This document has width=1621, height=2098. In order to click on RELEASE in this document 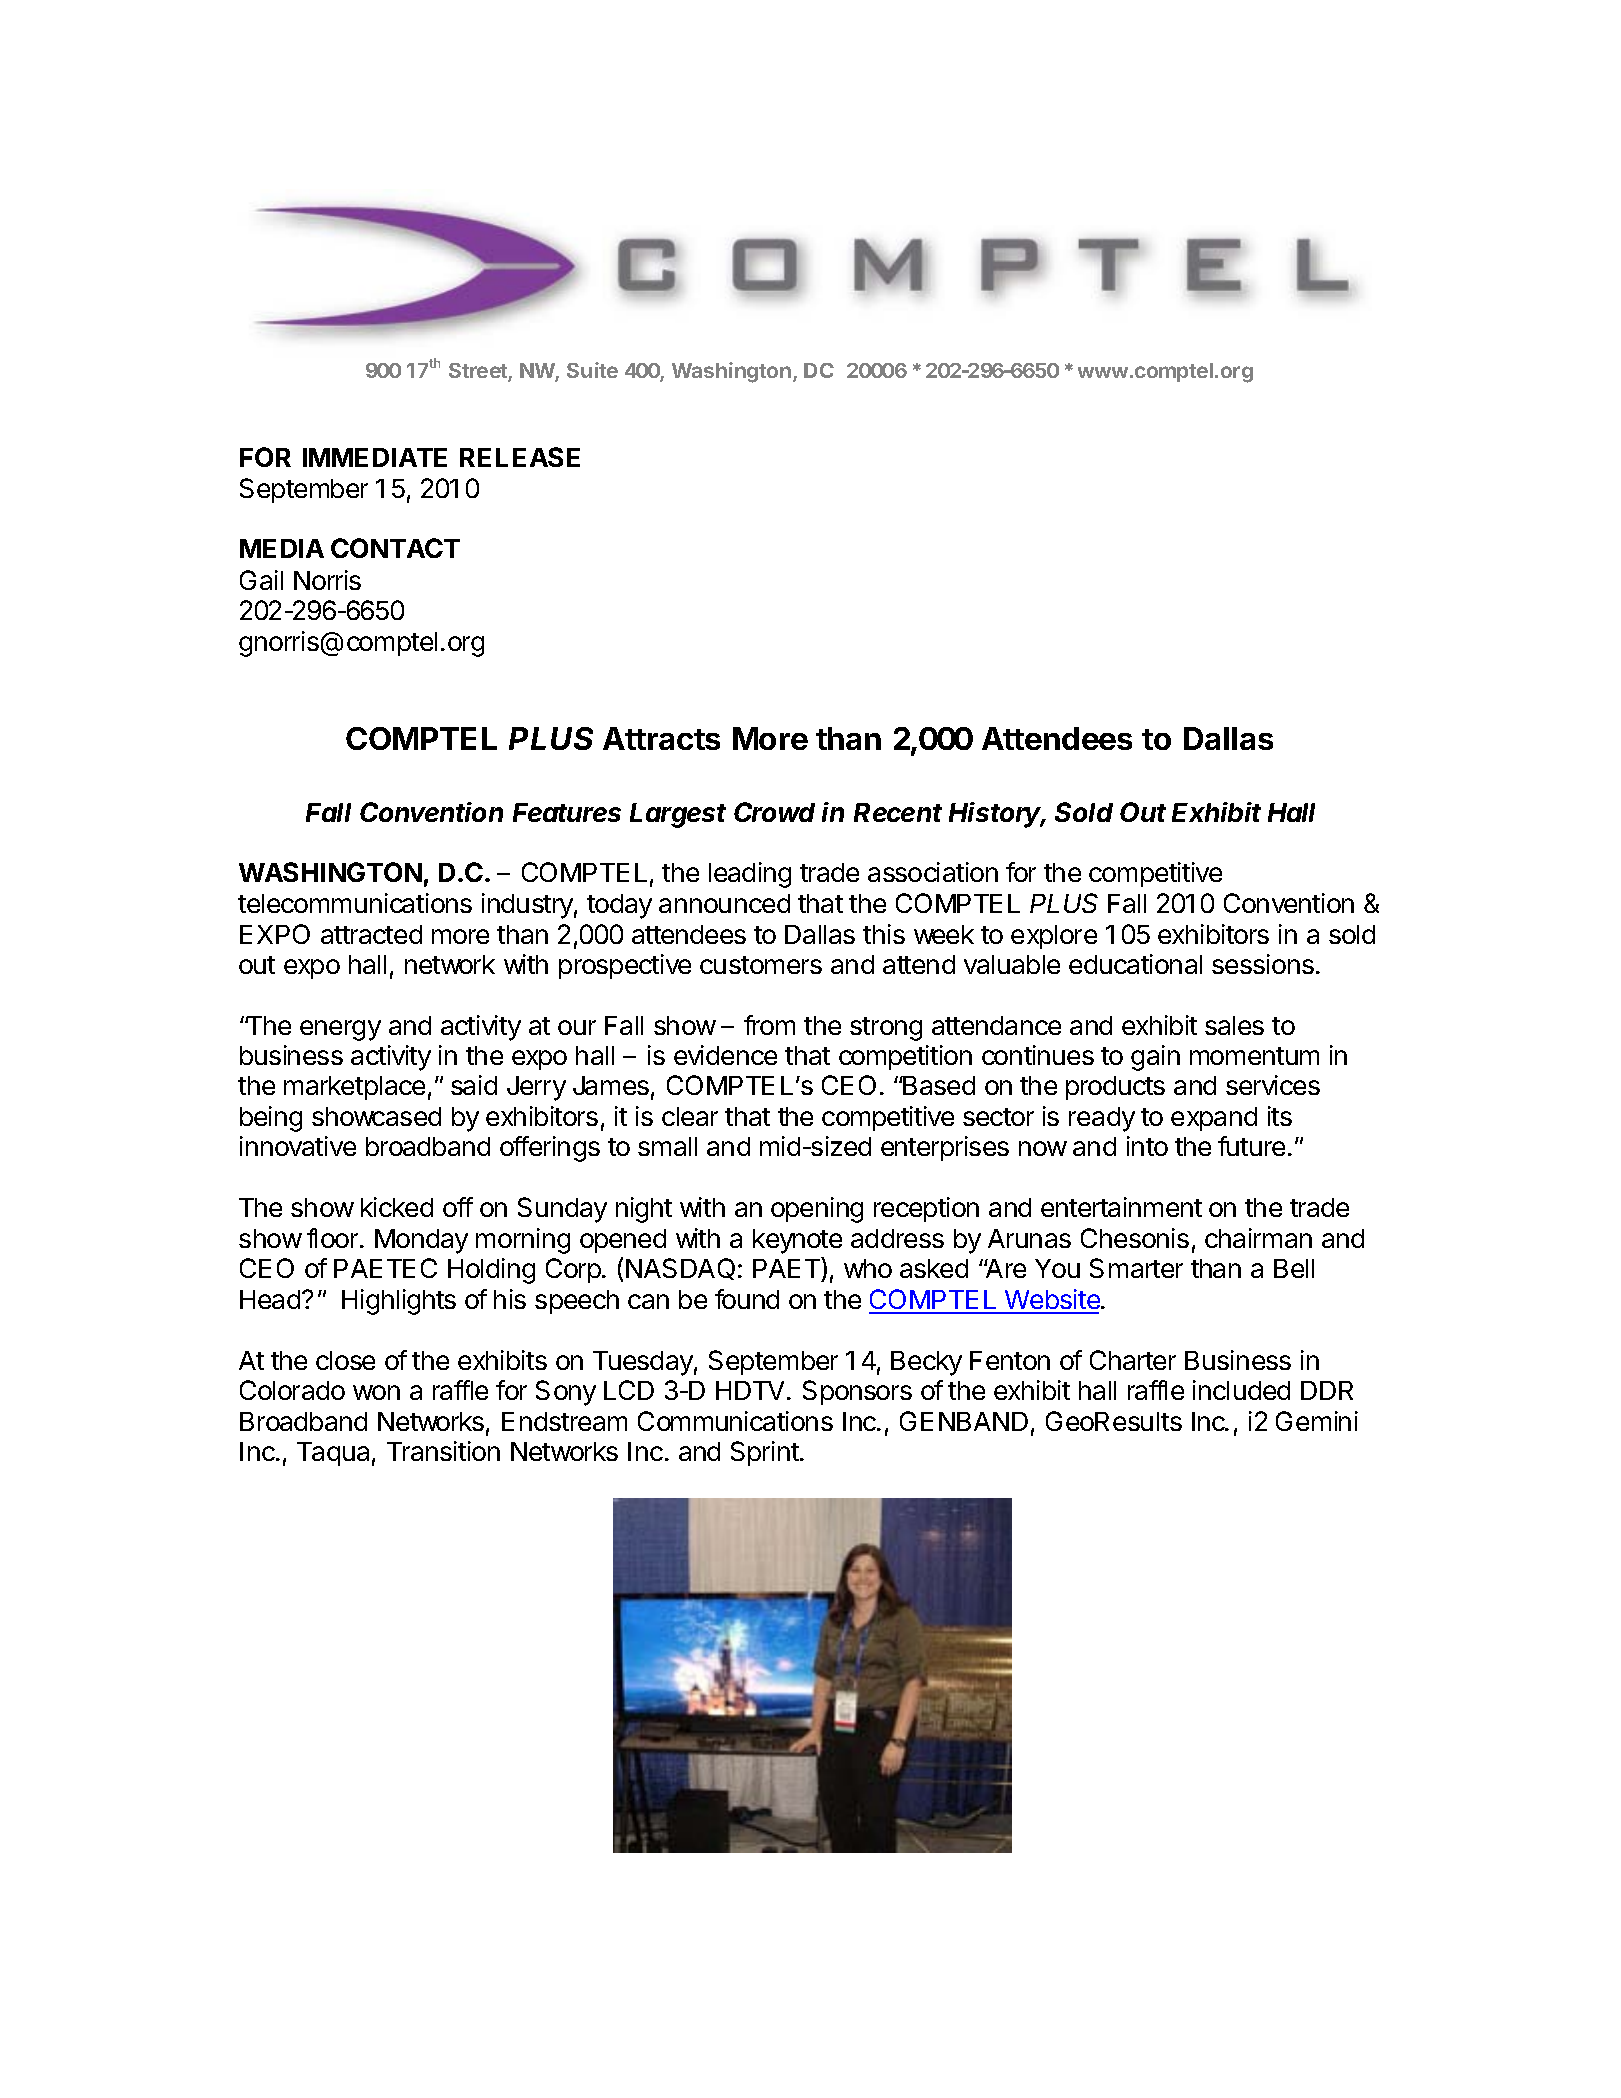, I will do `click(520, 457)`.
